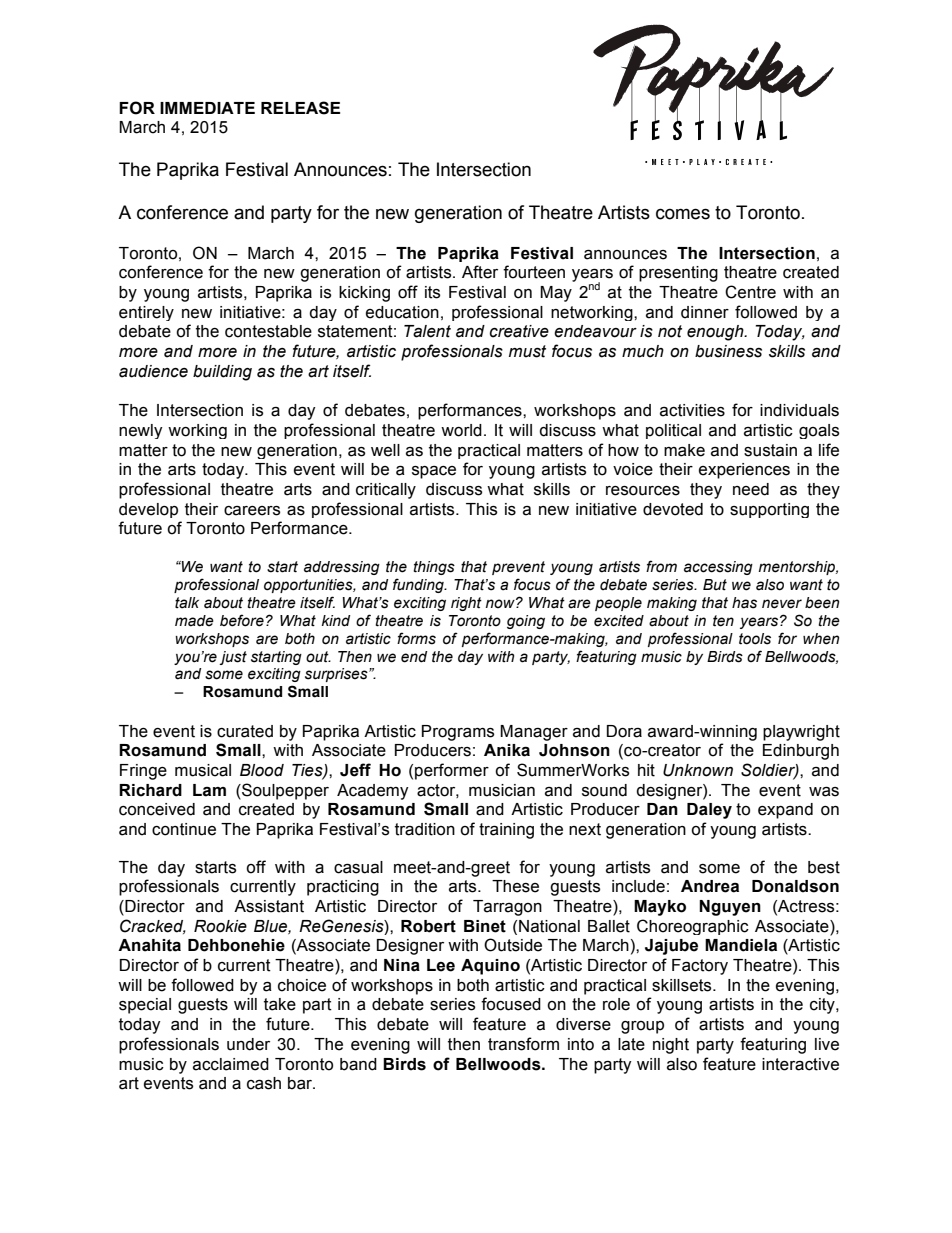 The height and width of the page is (1233, 952). Describe the element at coordinates (231, 1064) in the page. I see `acclaimed` at that location.
